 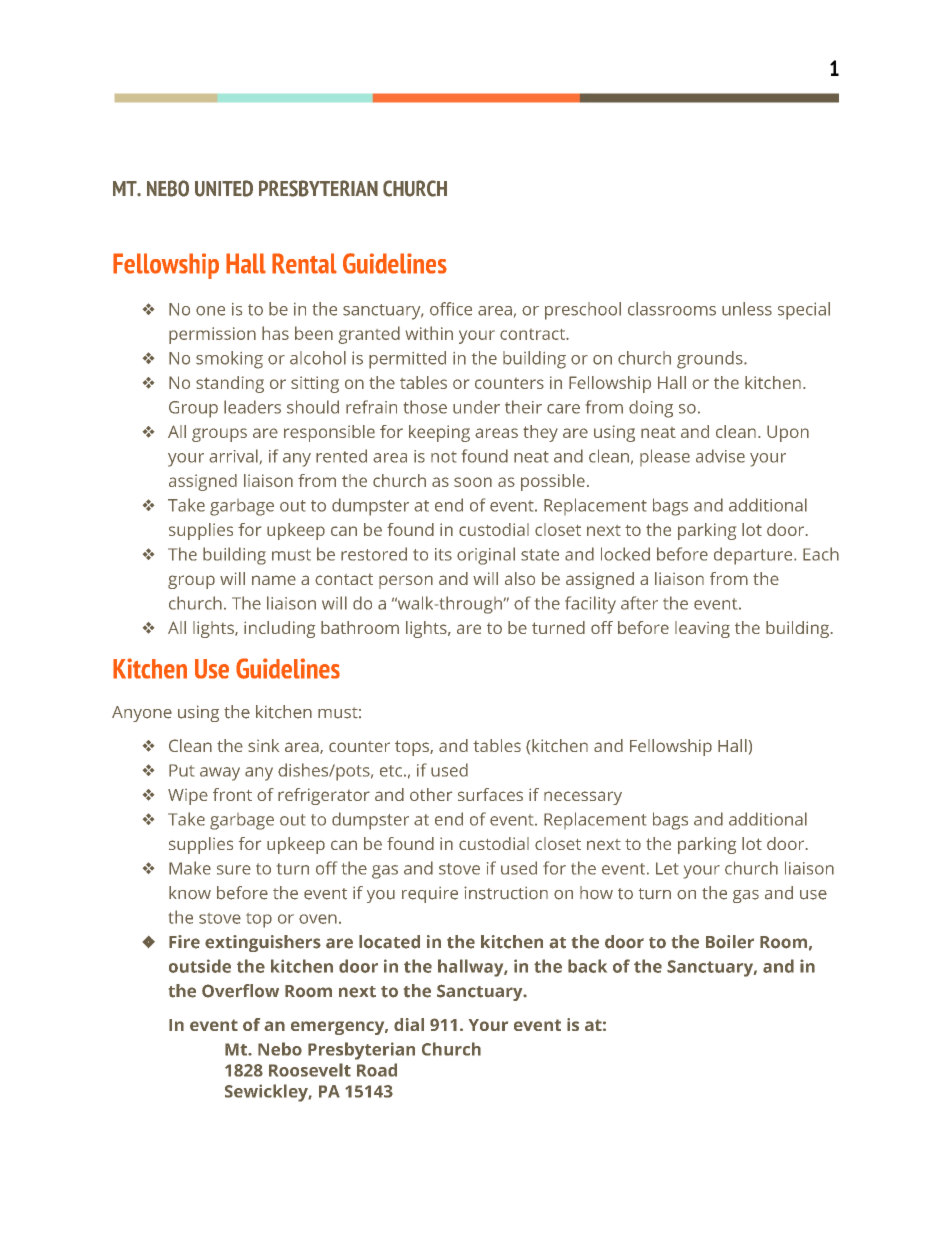 I want to click on Overflow, so click(x=240, y=991).
